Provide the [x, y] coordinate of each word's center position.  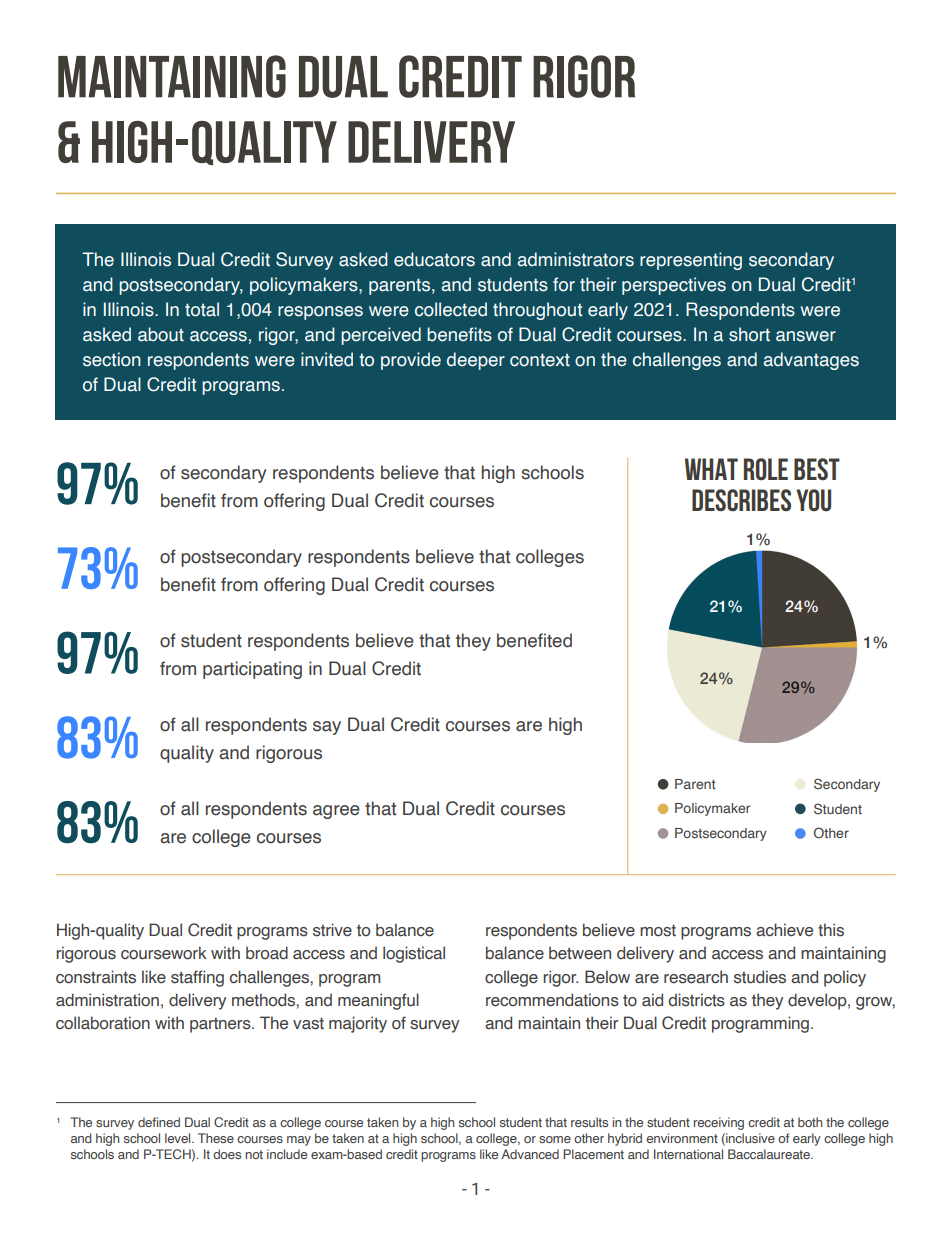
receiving [719, 1123]
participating [252, 670]
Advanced [530, 1154]
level [179, 1138]
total [202, 309]
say [327, 728]
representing [691, 261]
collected [451, 309]
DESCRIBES [741, 500]
